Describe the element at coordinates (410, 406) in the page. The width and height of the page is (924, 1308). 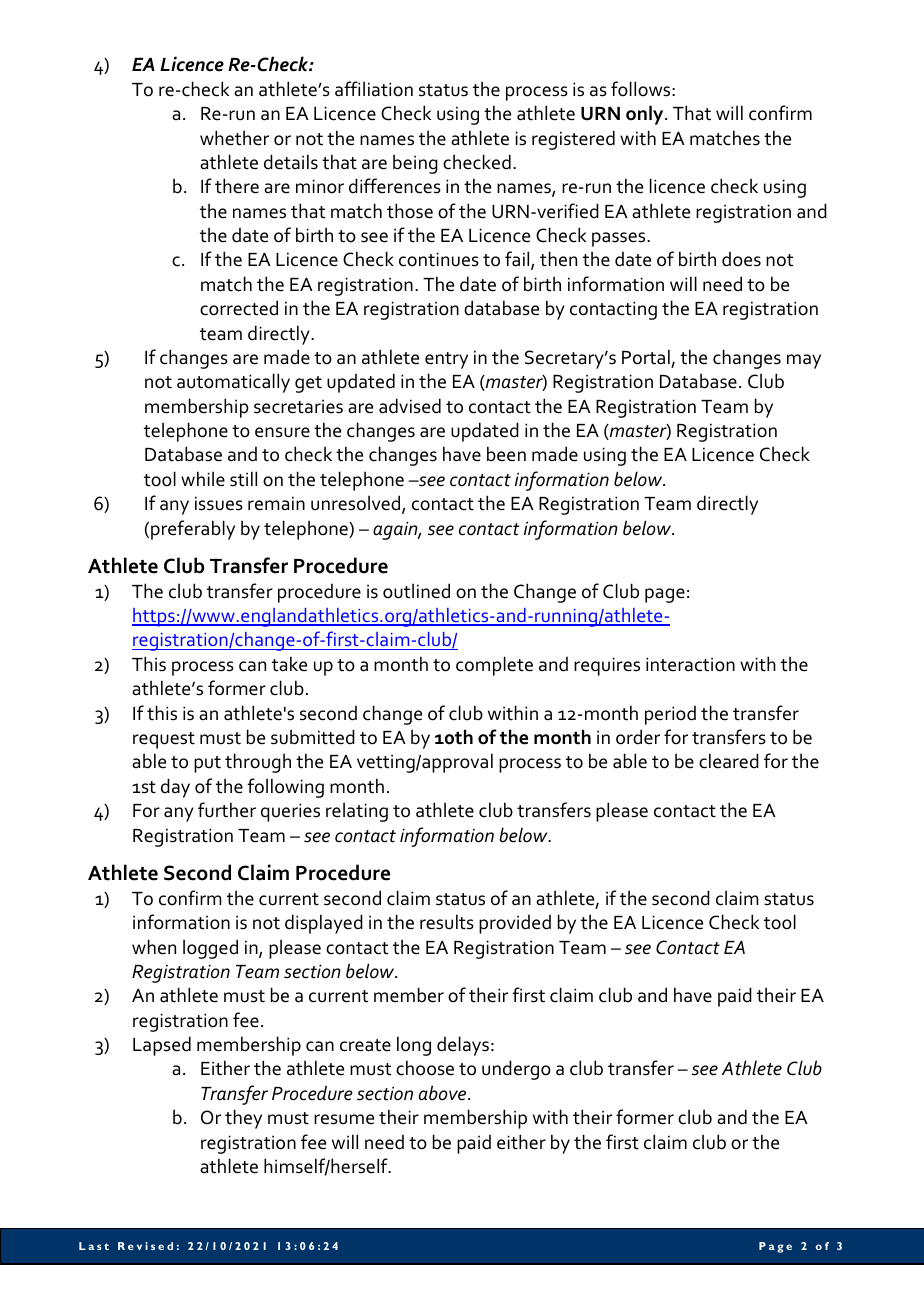
I see `advised` at that location.
